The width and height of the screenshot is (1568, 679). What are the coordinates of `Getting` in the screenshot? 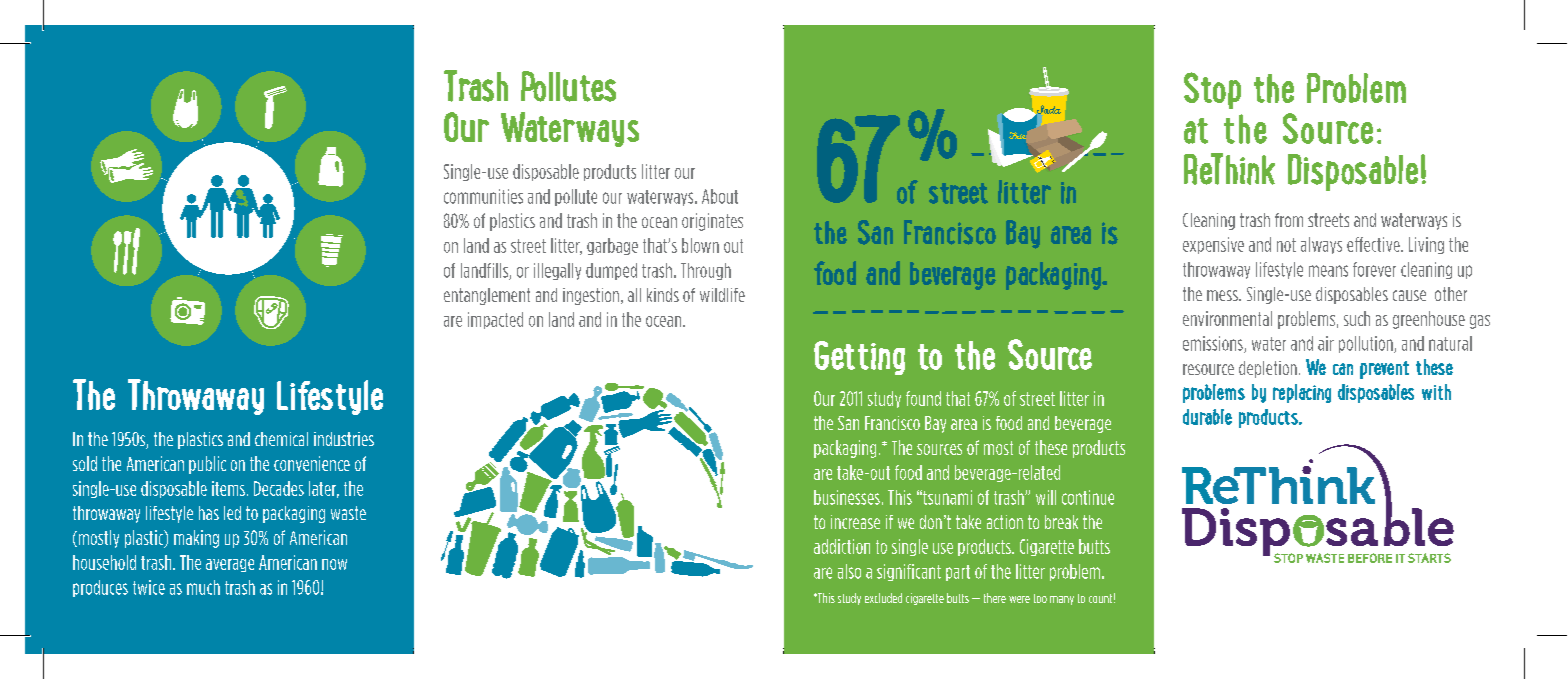 It's located at (859, 358).
